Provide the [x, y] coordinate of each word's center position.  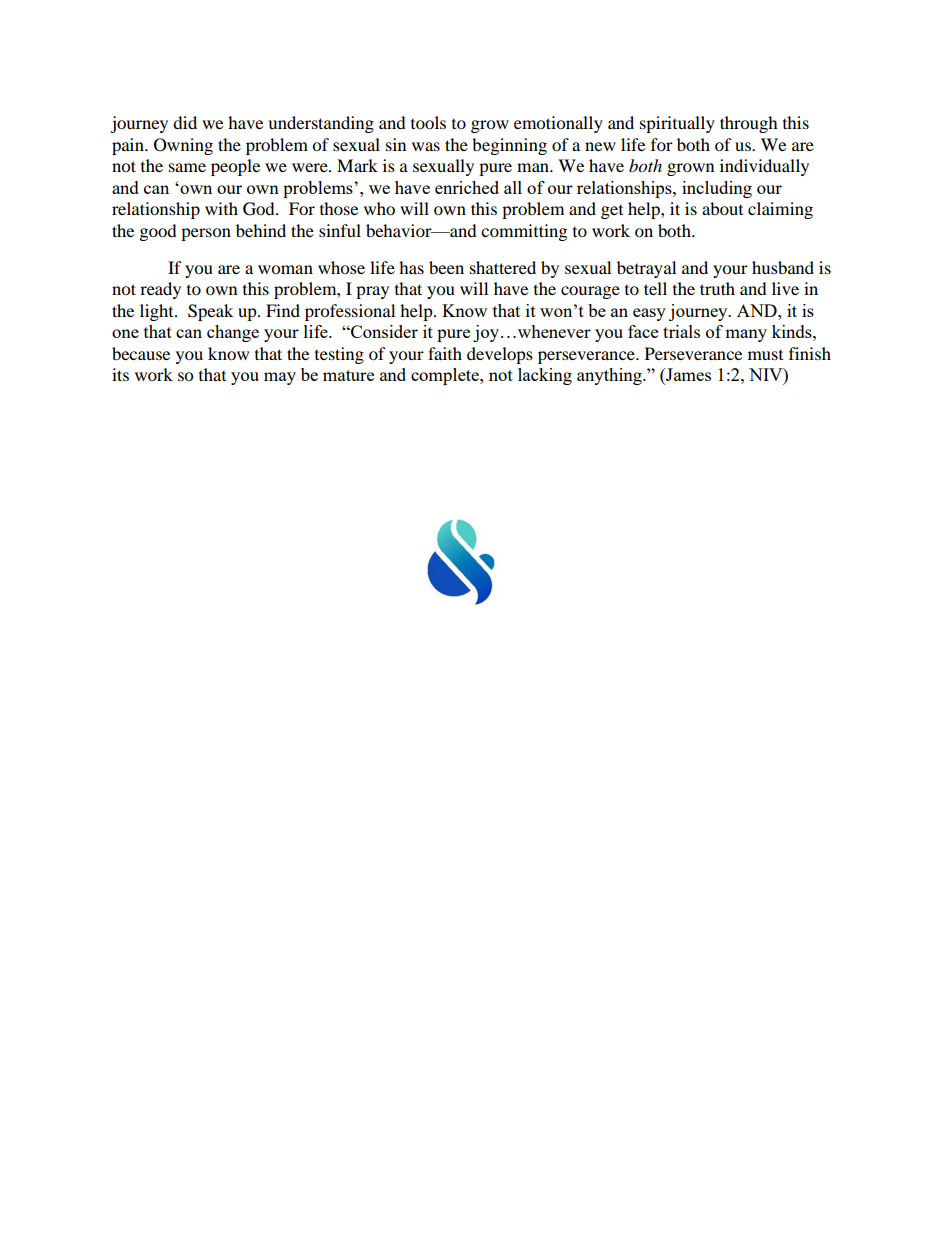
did [185, 122]
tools [428, 122]
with [221, 208]
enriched [467, 187]
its [120, 374]
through [749, 124]
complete [446, 376]
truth [717, 288]
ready [160, 290]
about [722, 208]
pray [372, 292]
